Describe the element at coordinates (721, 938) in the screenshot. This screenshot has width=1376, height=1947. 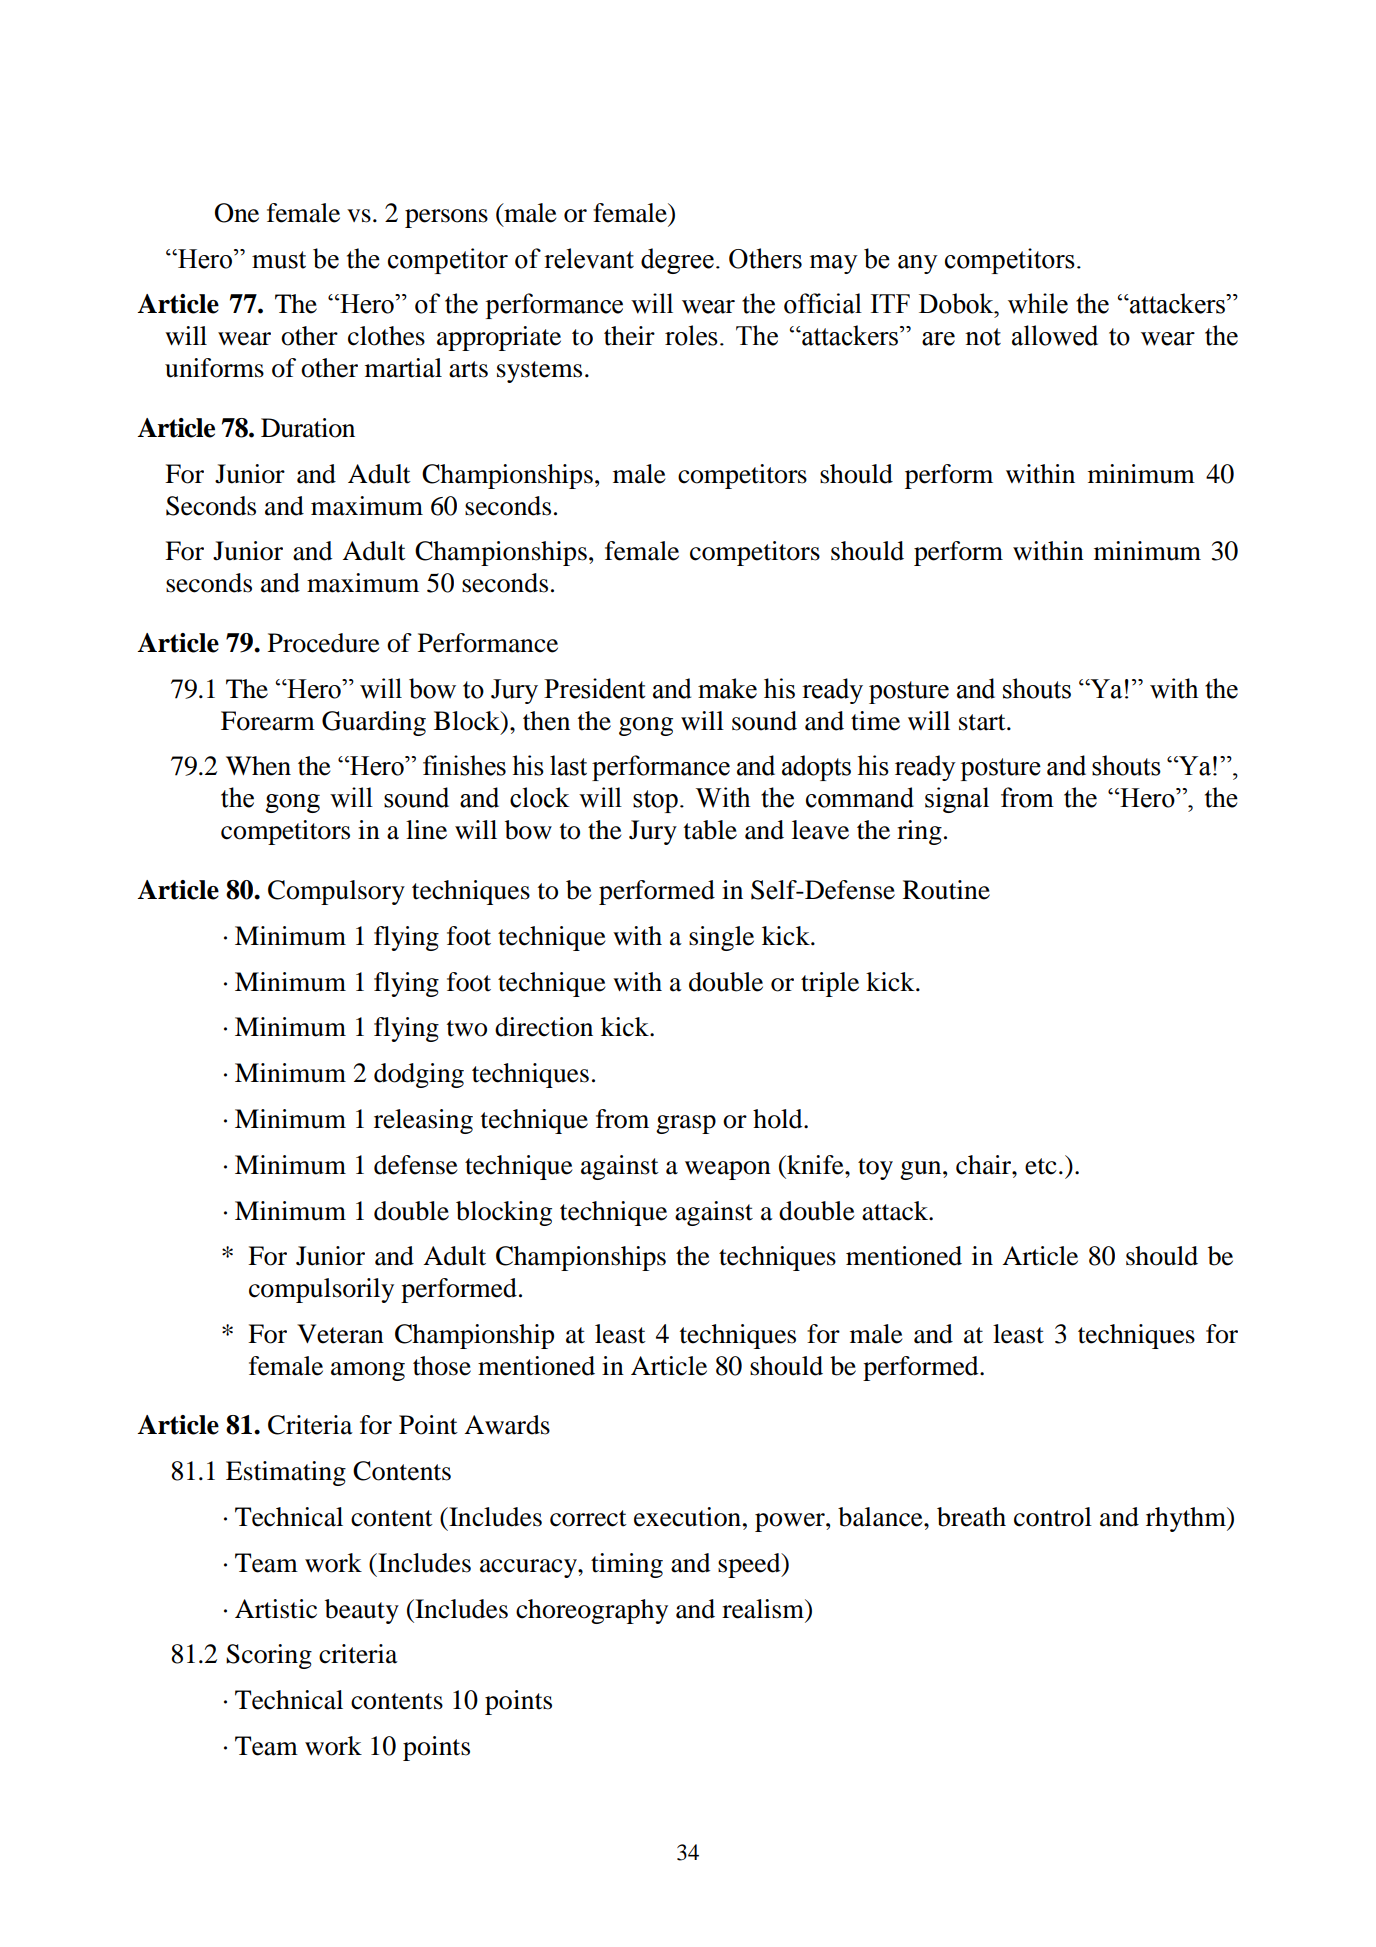
I see `single` at that location.
